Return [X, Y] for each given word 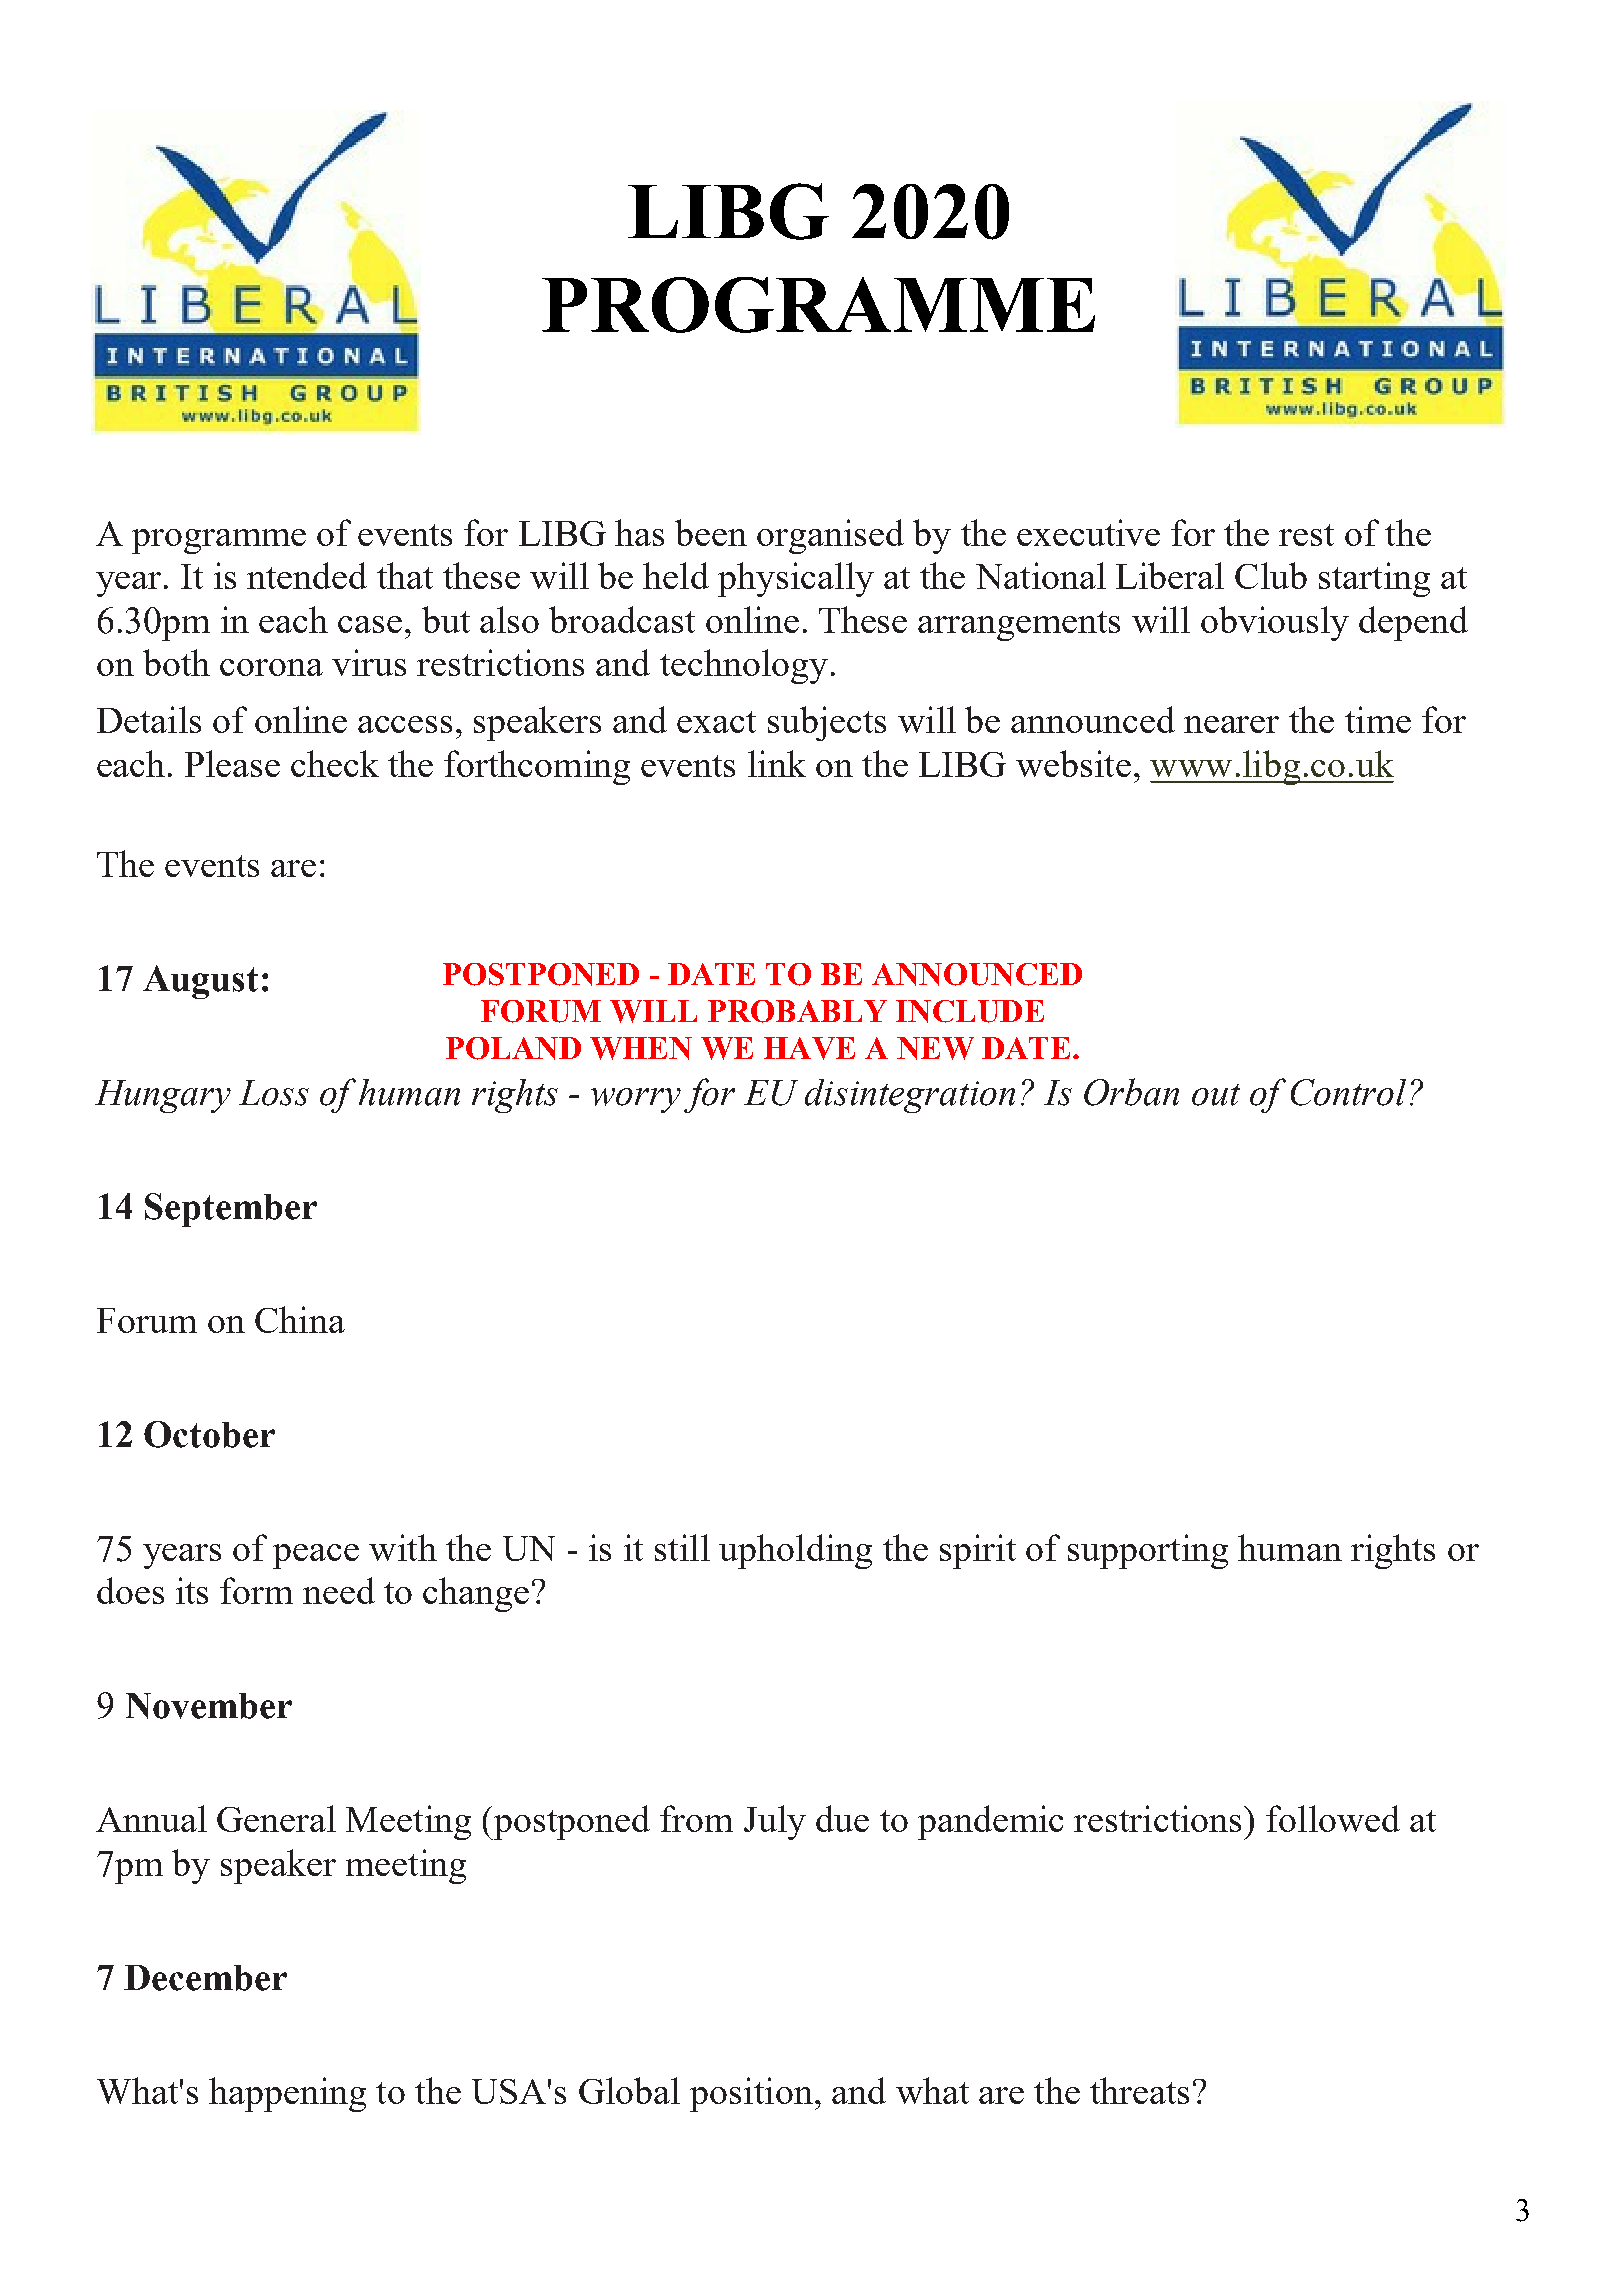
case [370, 624]
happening [287, 2094]
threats [1139, 2090]
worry [636, 1100]
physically [796, 579]
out [1216, 1095]
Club [1271, 575]
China [300, 1319]
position [751, 2094]
